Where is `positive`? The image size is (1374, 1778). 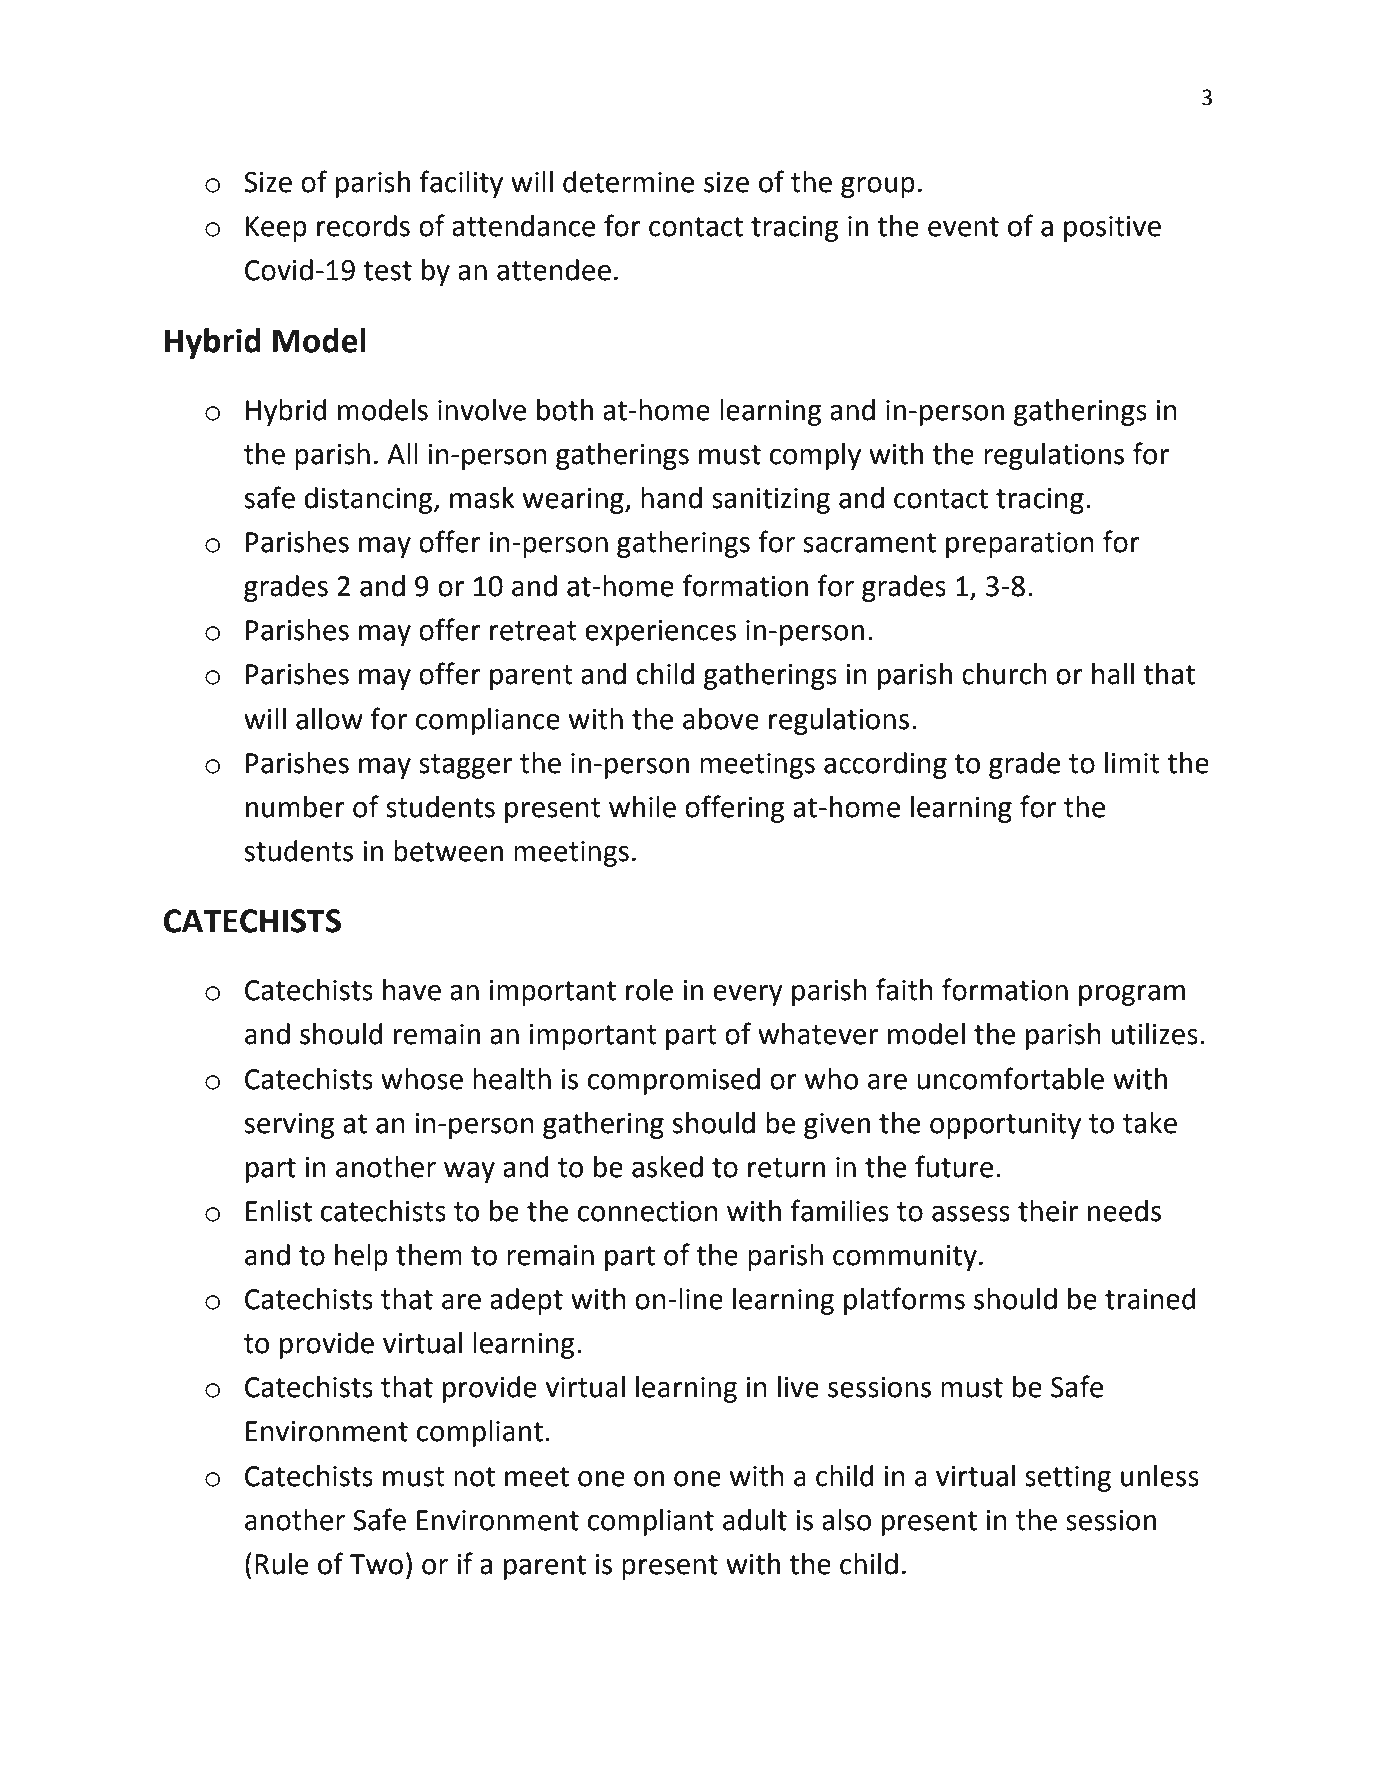
positive is located at coordinates (1112, 229).
